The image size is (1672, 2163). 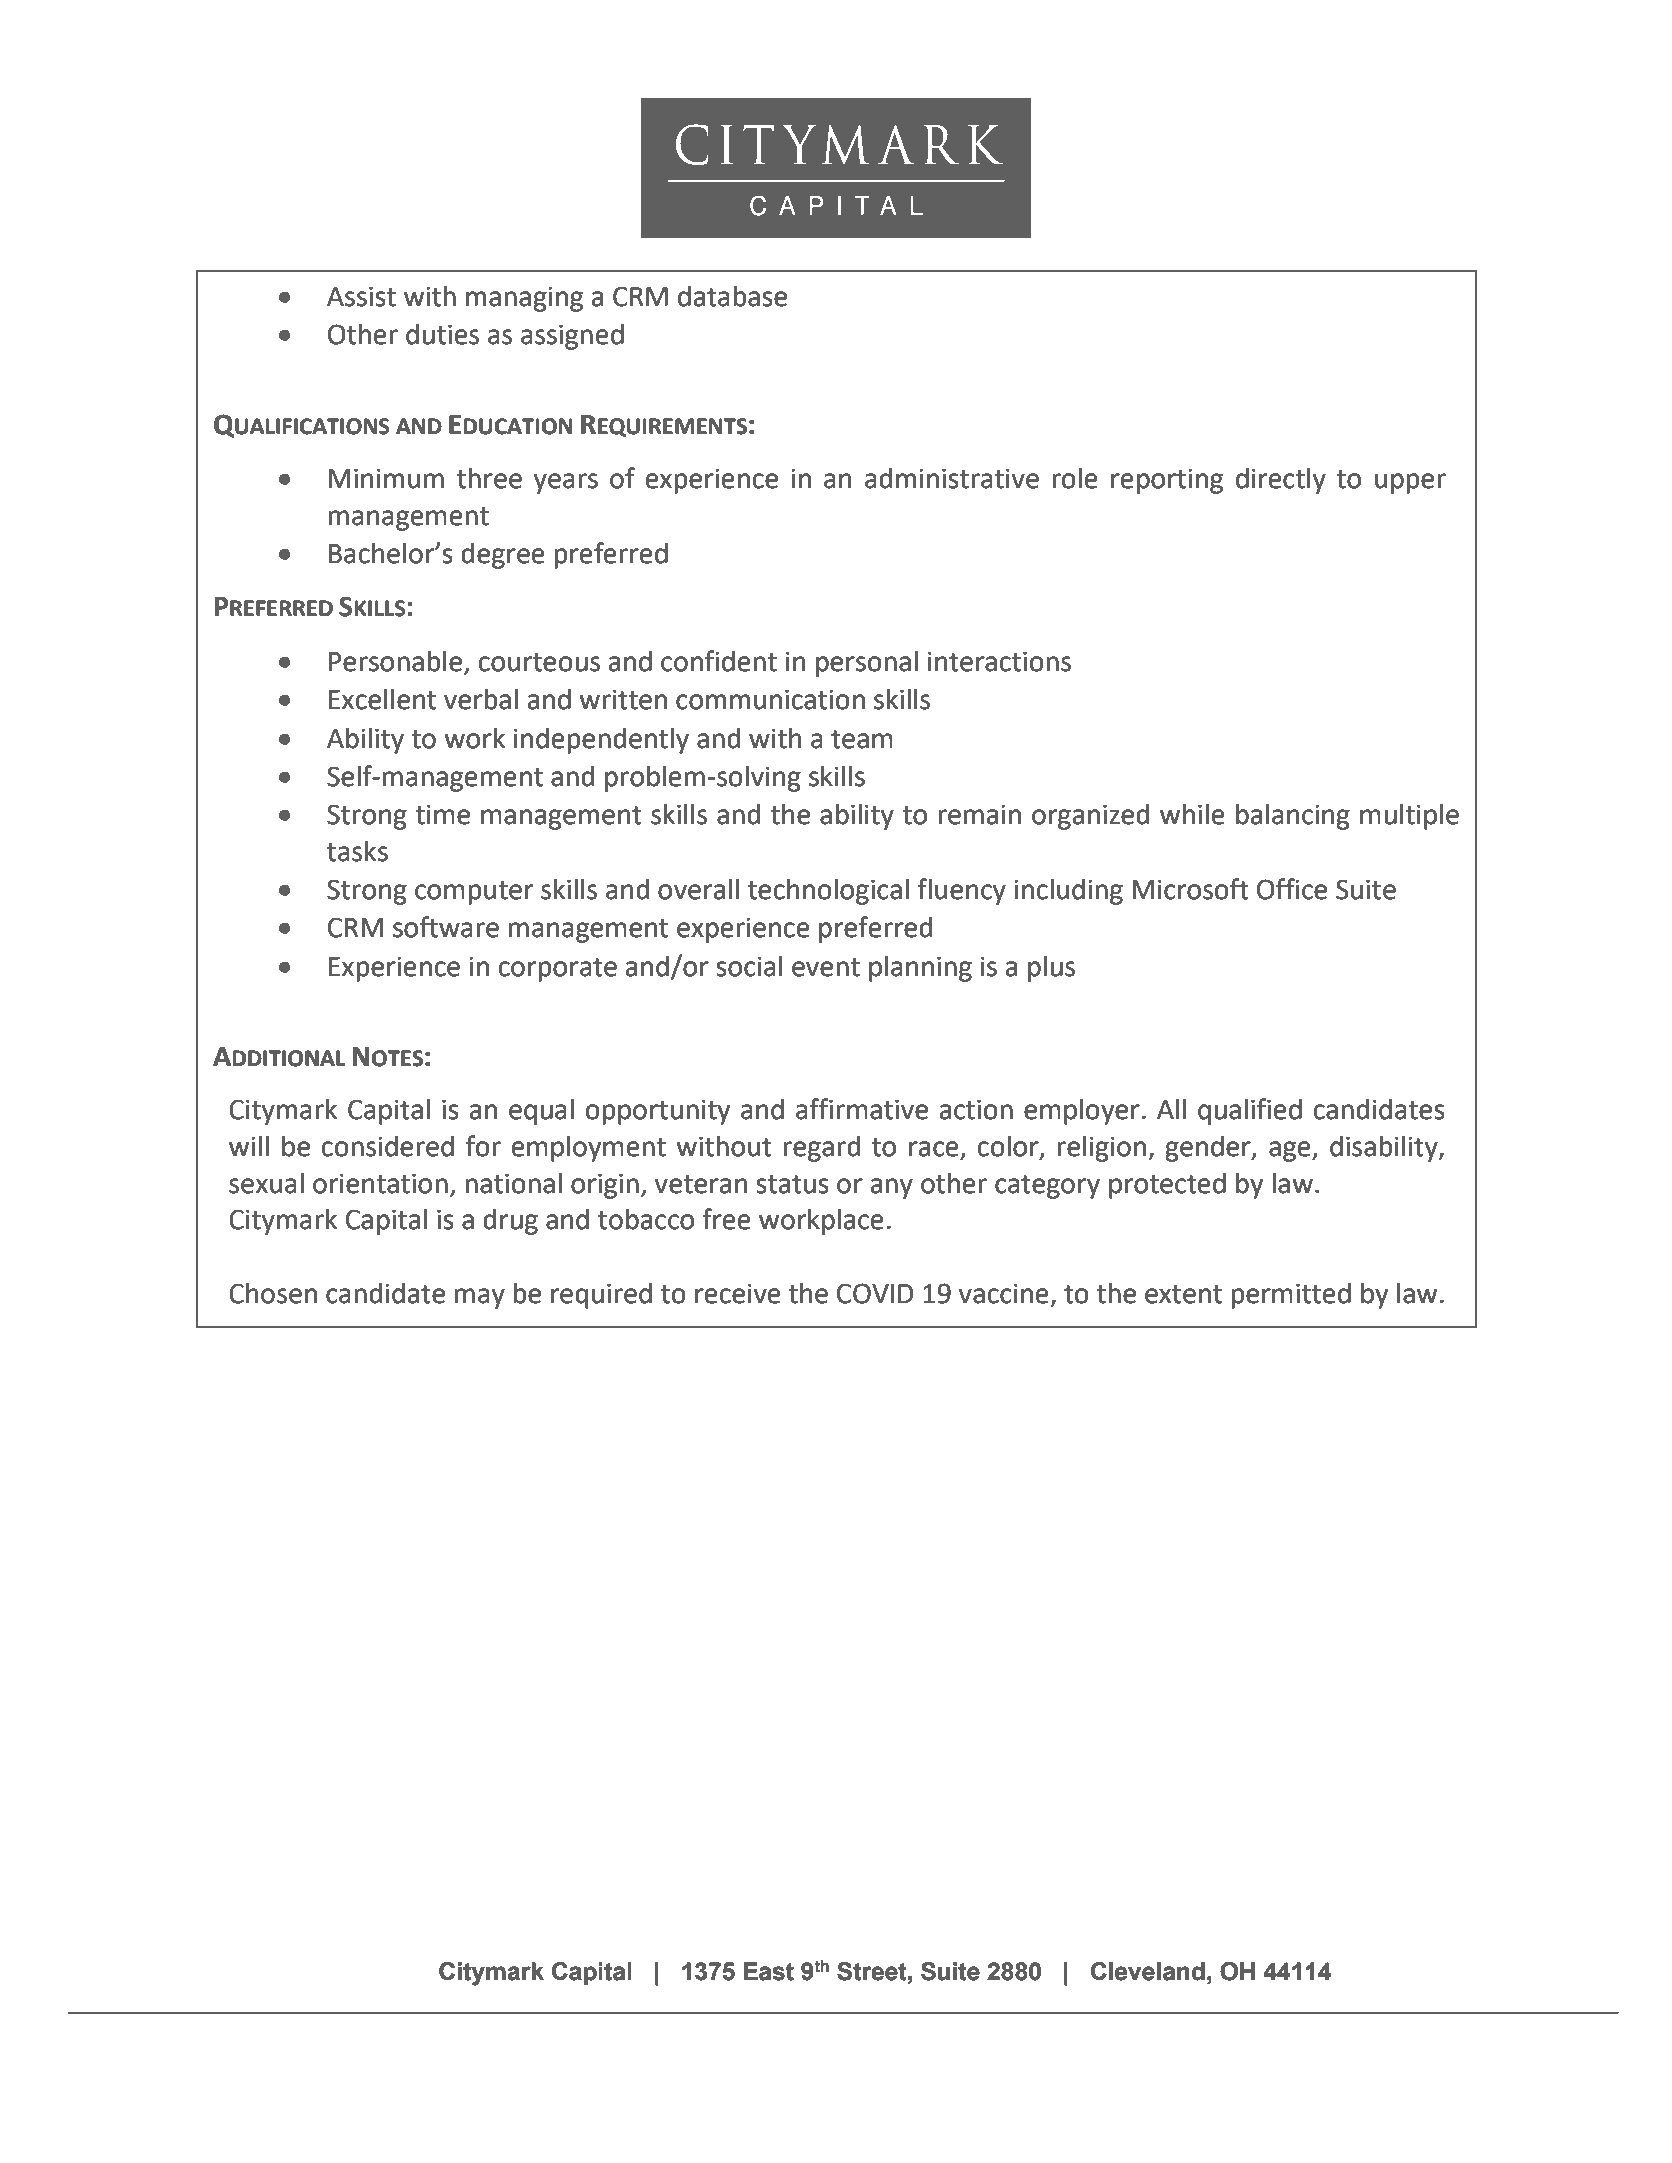 I want to click on tasks, so click(x=357, y=851).
